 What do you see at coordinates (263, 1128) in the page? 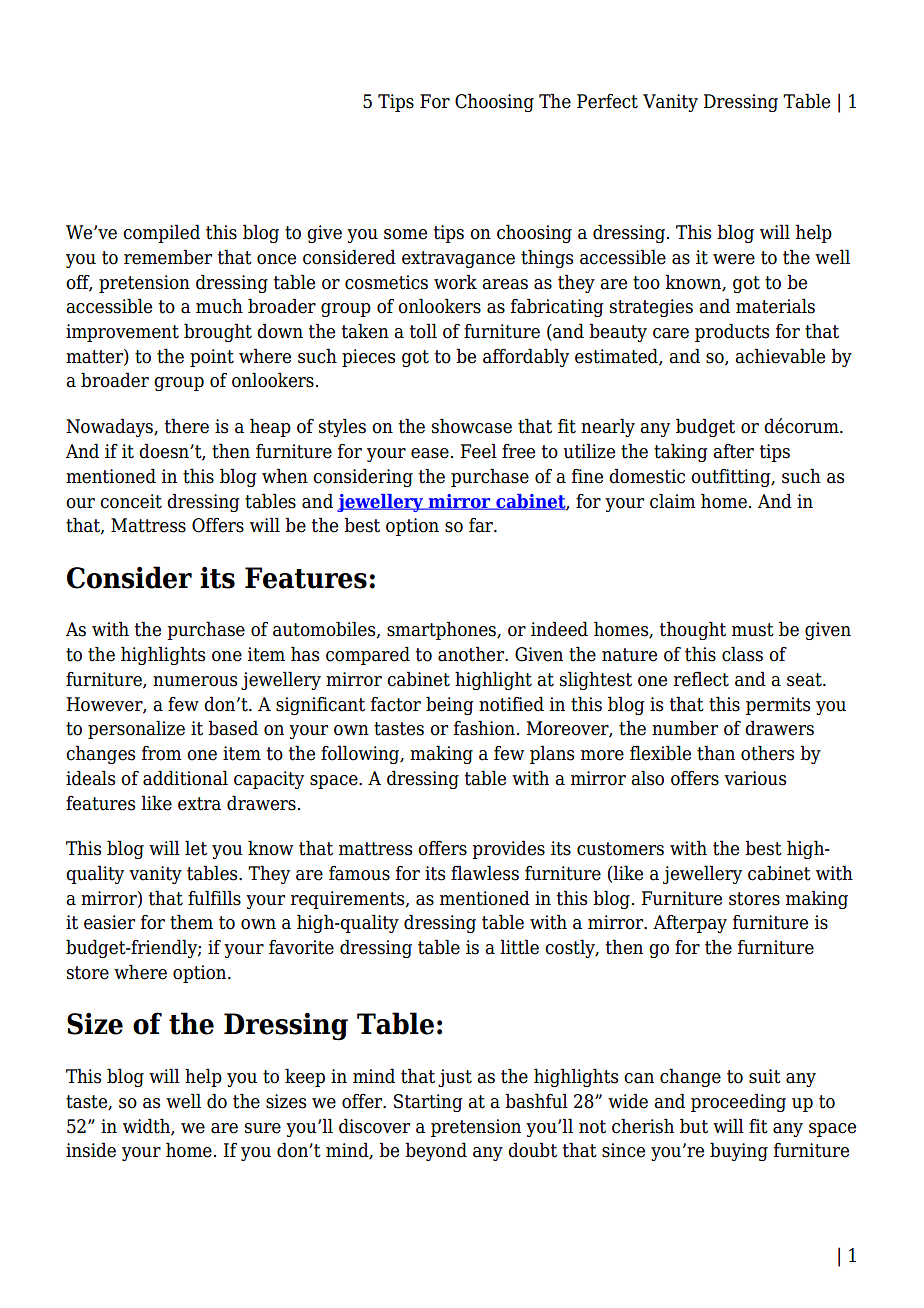
I see `sure` at bounding box center [263, 1128].
